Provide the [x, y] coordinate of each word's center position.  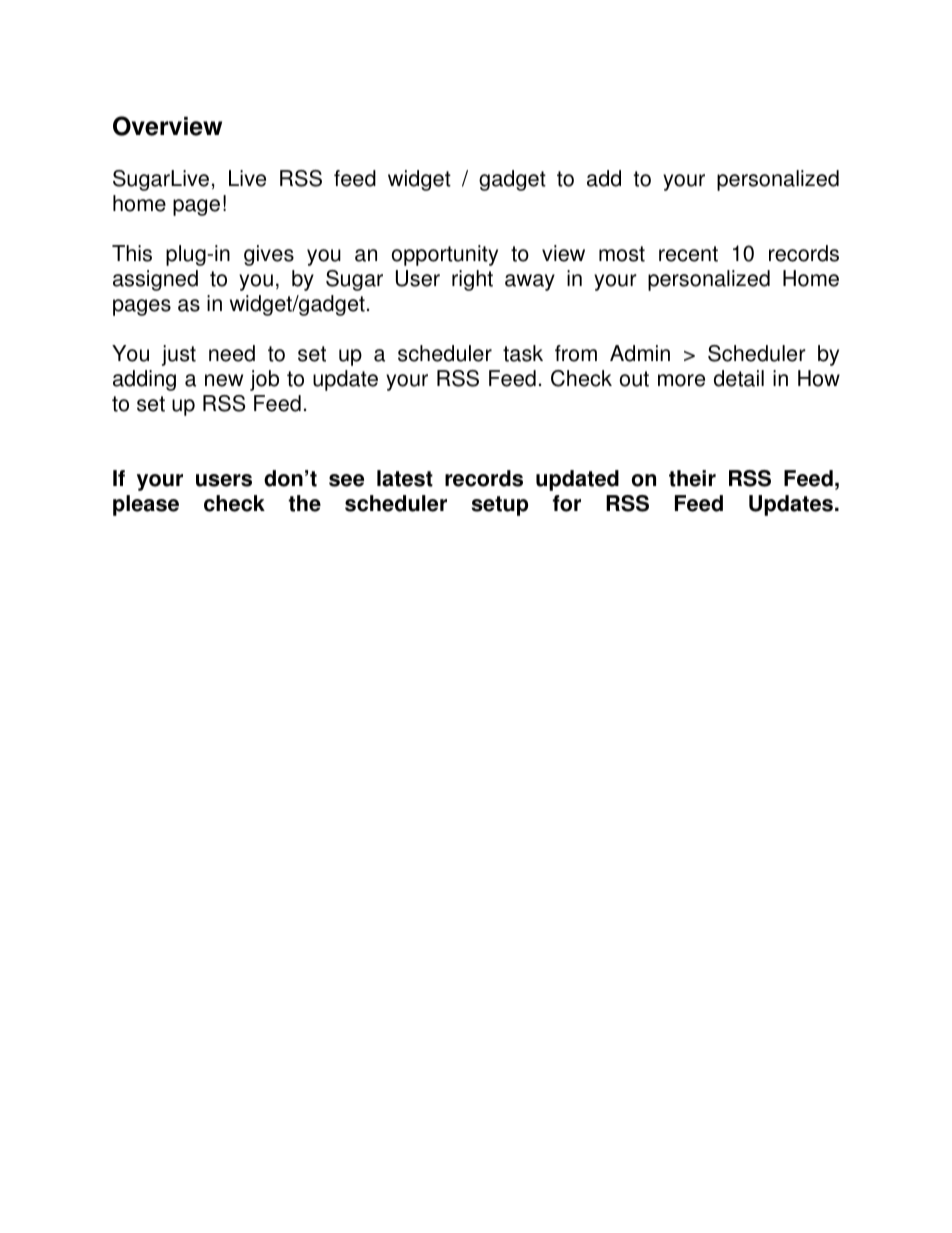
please [146, 505]
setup [500, 506]
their [692, 478]
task [523, 353]
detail [739, 378]
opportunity [445, 255]
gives [269, 255]
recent [688, 254]
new [224, 380]
